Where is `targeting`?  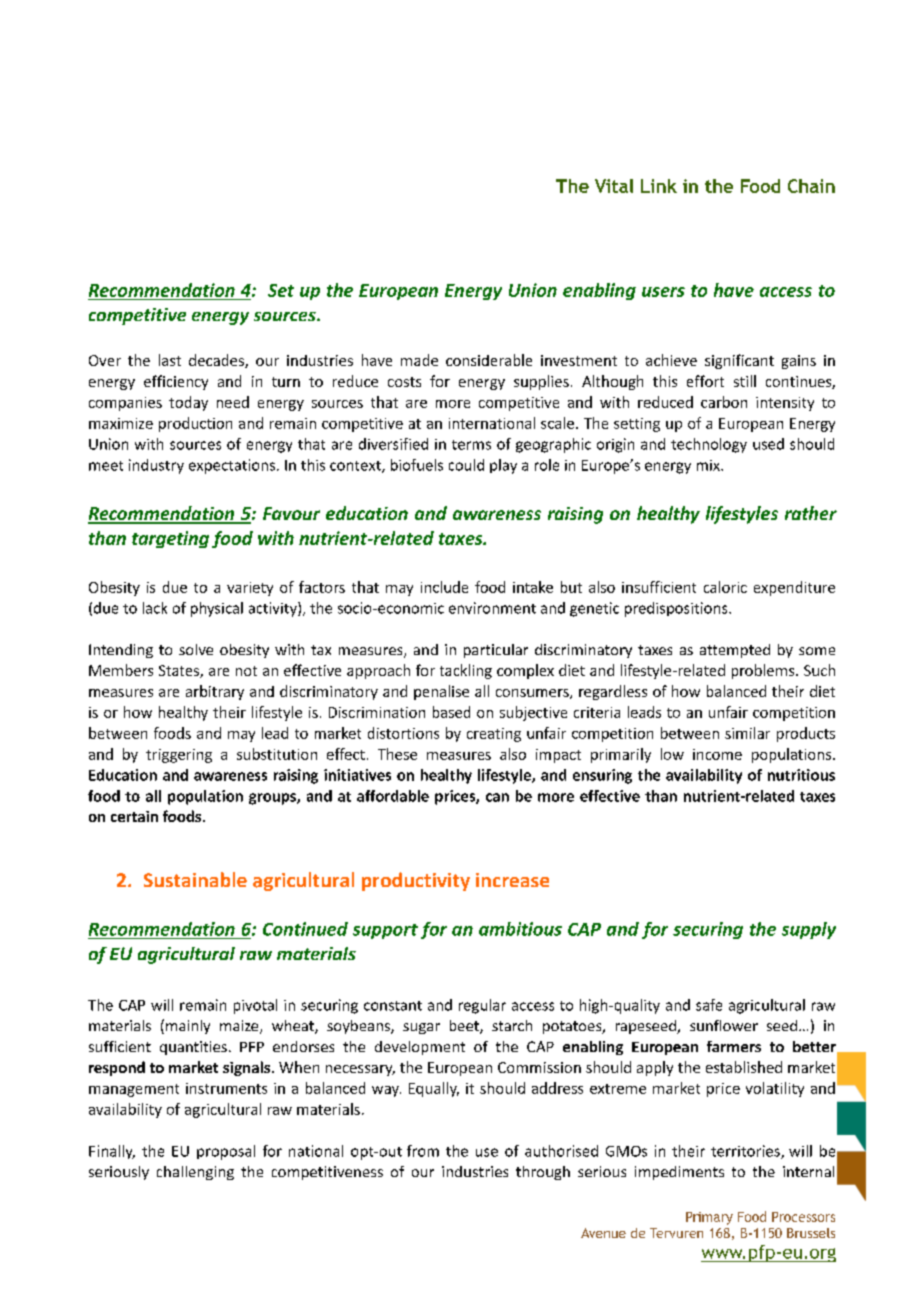 targeting is located at coordinates (170, 539).
